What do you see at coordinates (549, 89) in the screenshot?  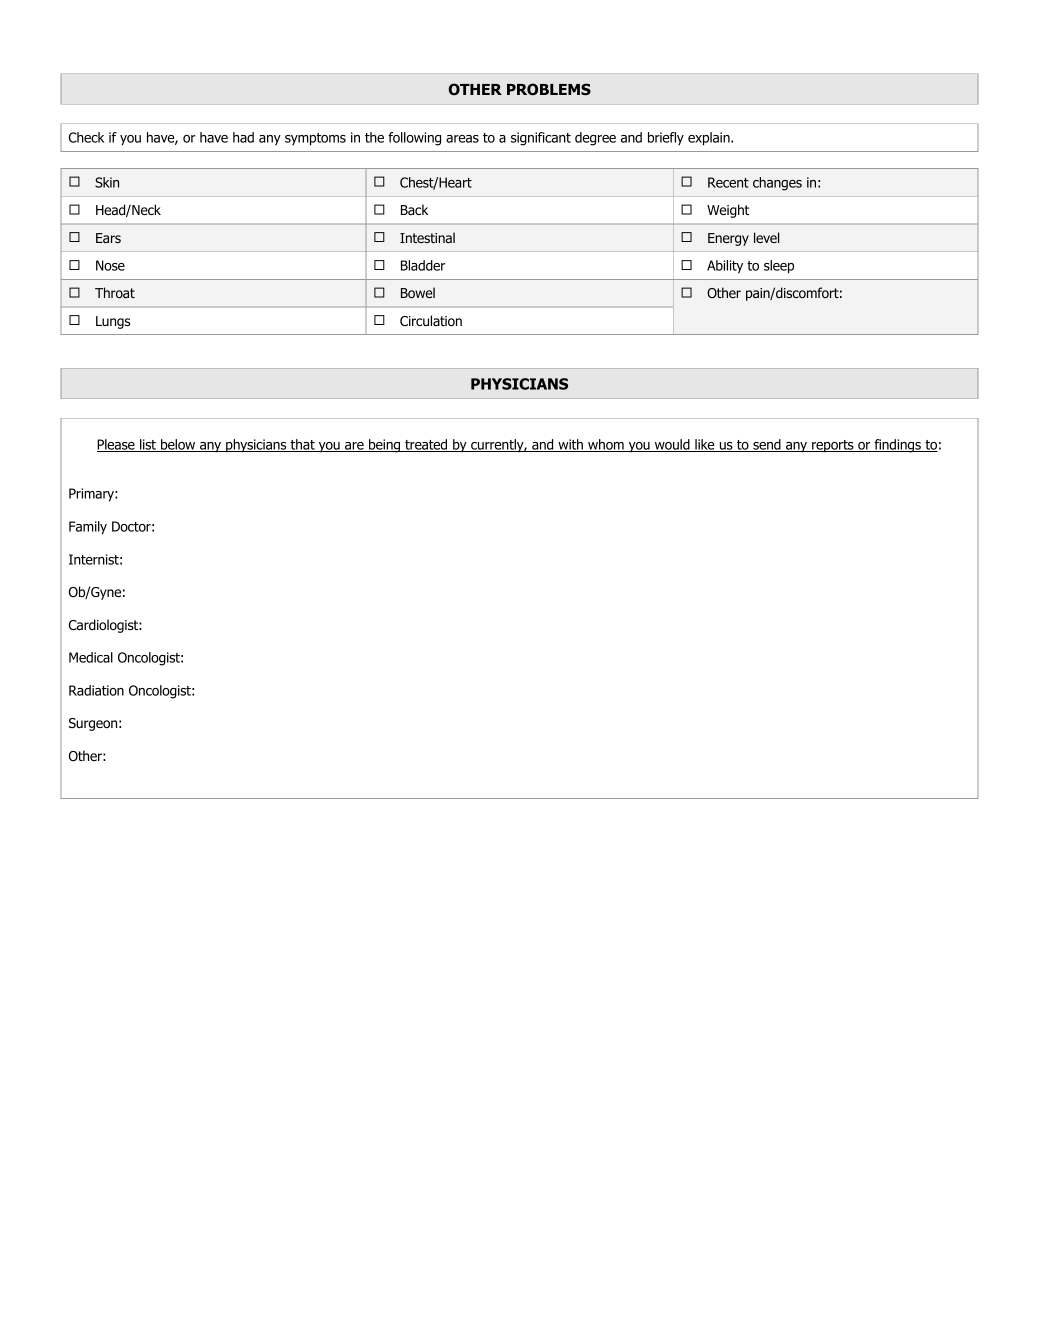 I see `PROBLEMS` at bounding box center [549, 89].
